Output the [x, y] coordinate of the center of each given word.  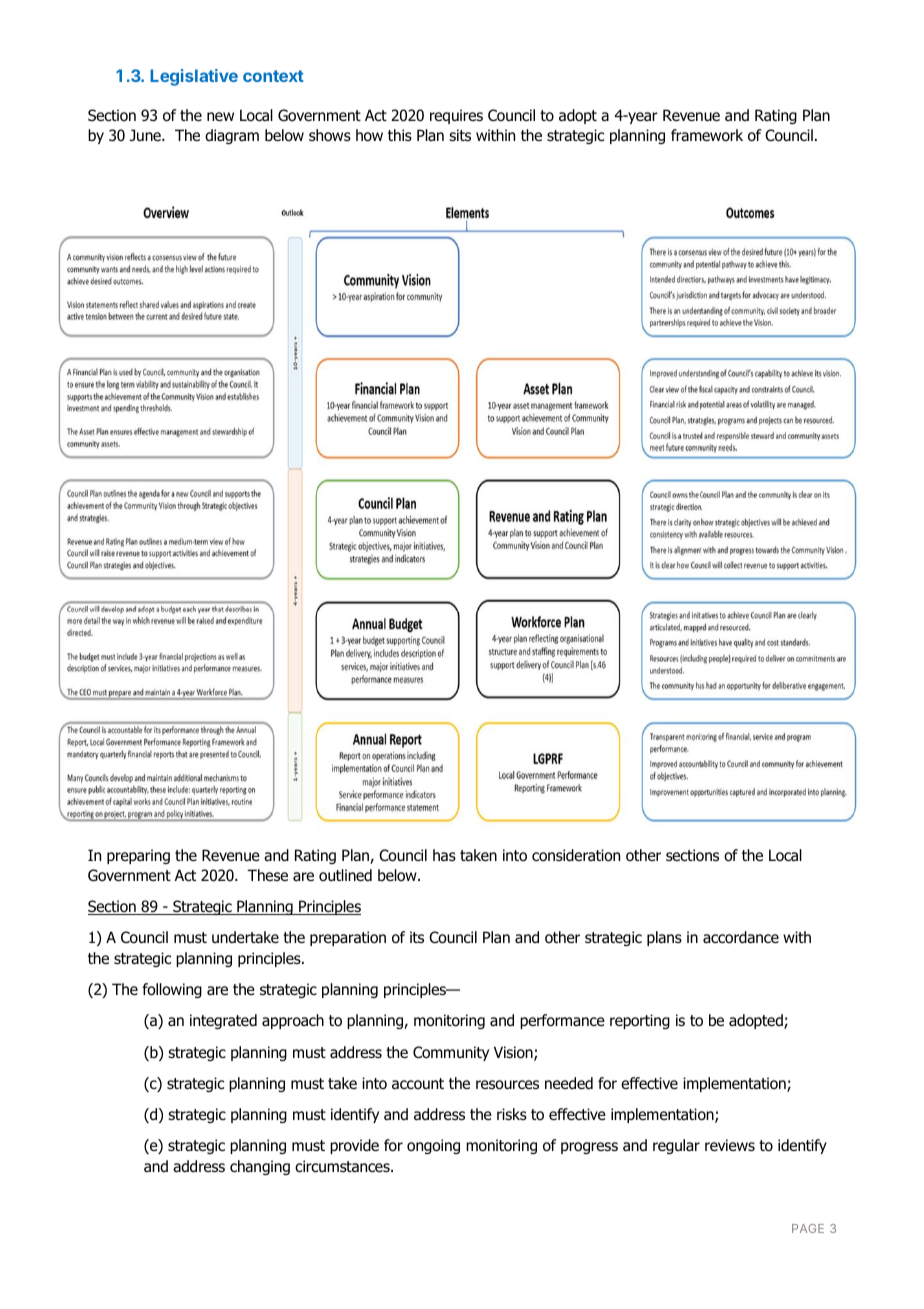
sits [460, 135]
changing [260, 1167]
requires [456, 116]
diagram [232, 136]
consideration [576, 855]
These [267, 875]
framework [707, 135]
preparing [138, 856]
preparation [348, 938]
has [444, 855]
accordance [741, 937]
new [220, 116]
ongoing [433, 1146]
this [400, 135]
